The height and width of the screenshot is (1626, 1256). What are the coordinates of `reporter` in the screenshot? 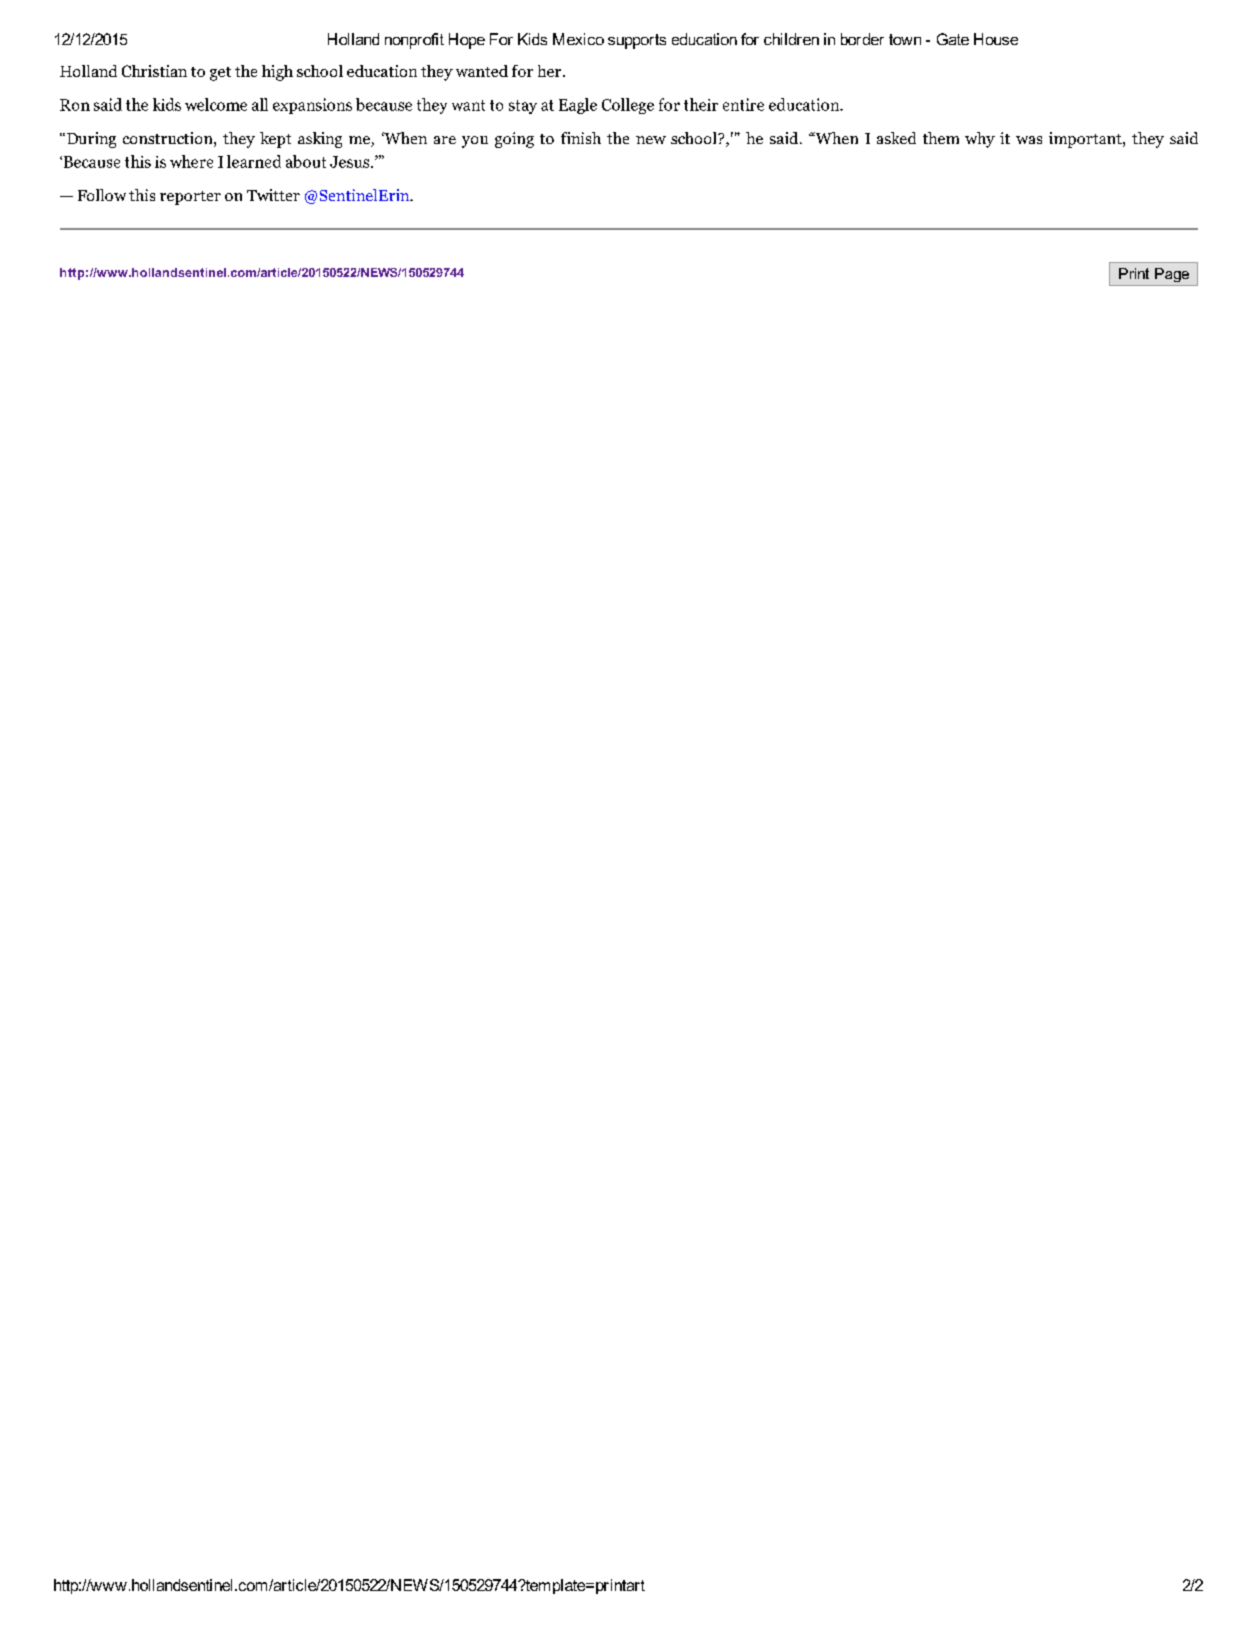 It's located at (190, 198).
